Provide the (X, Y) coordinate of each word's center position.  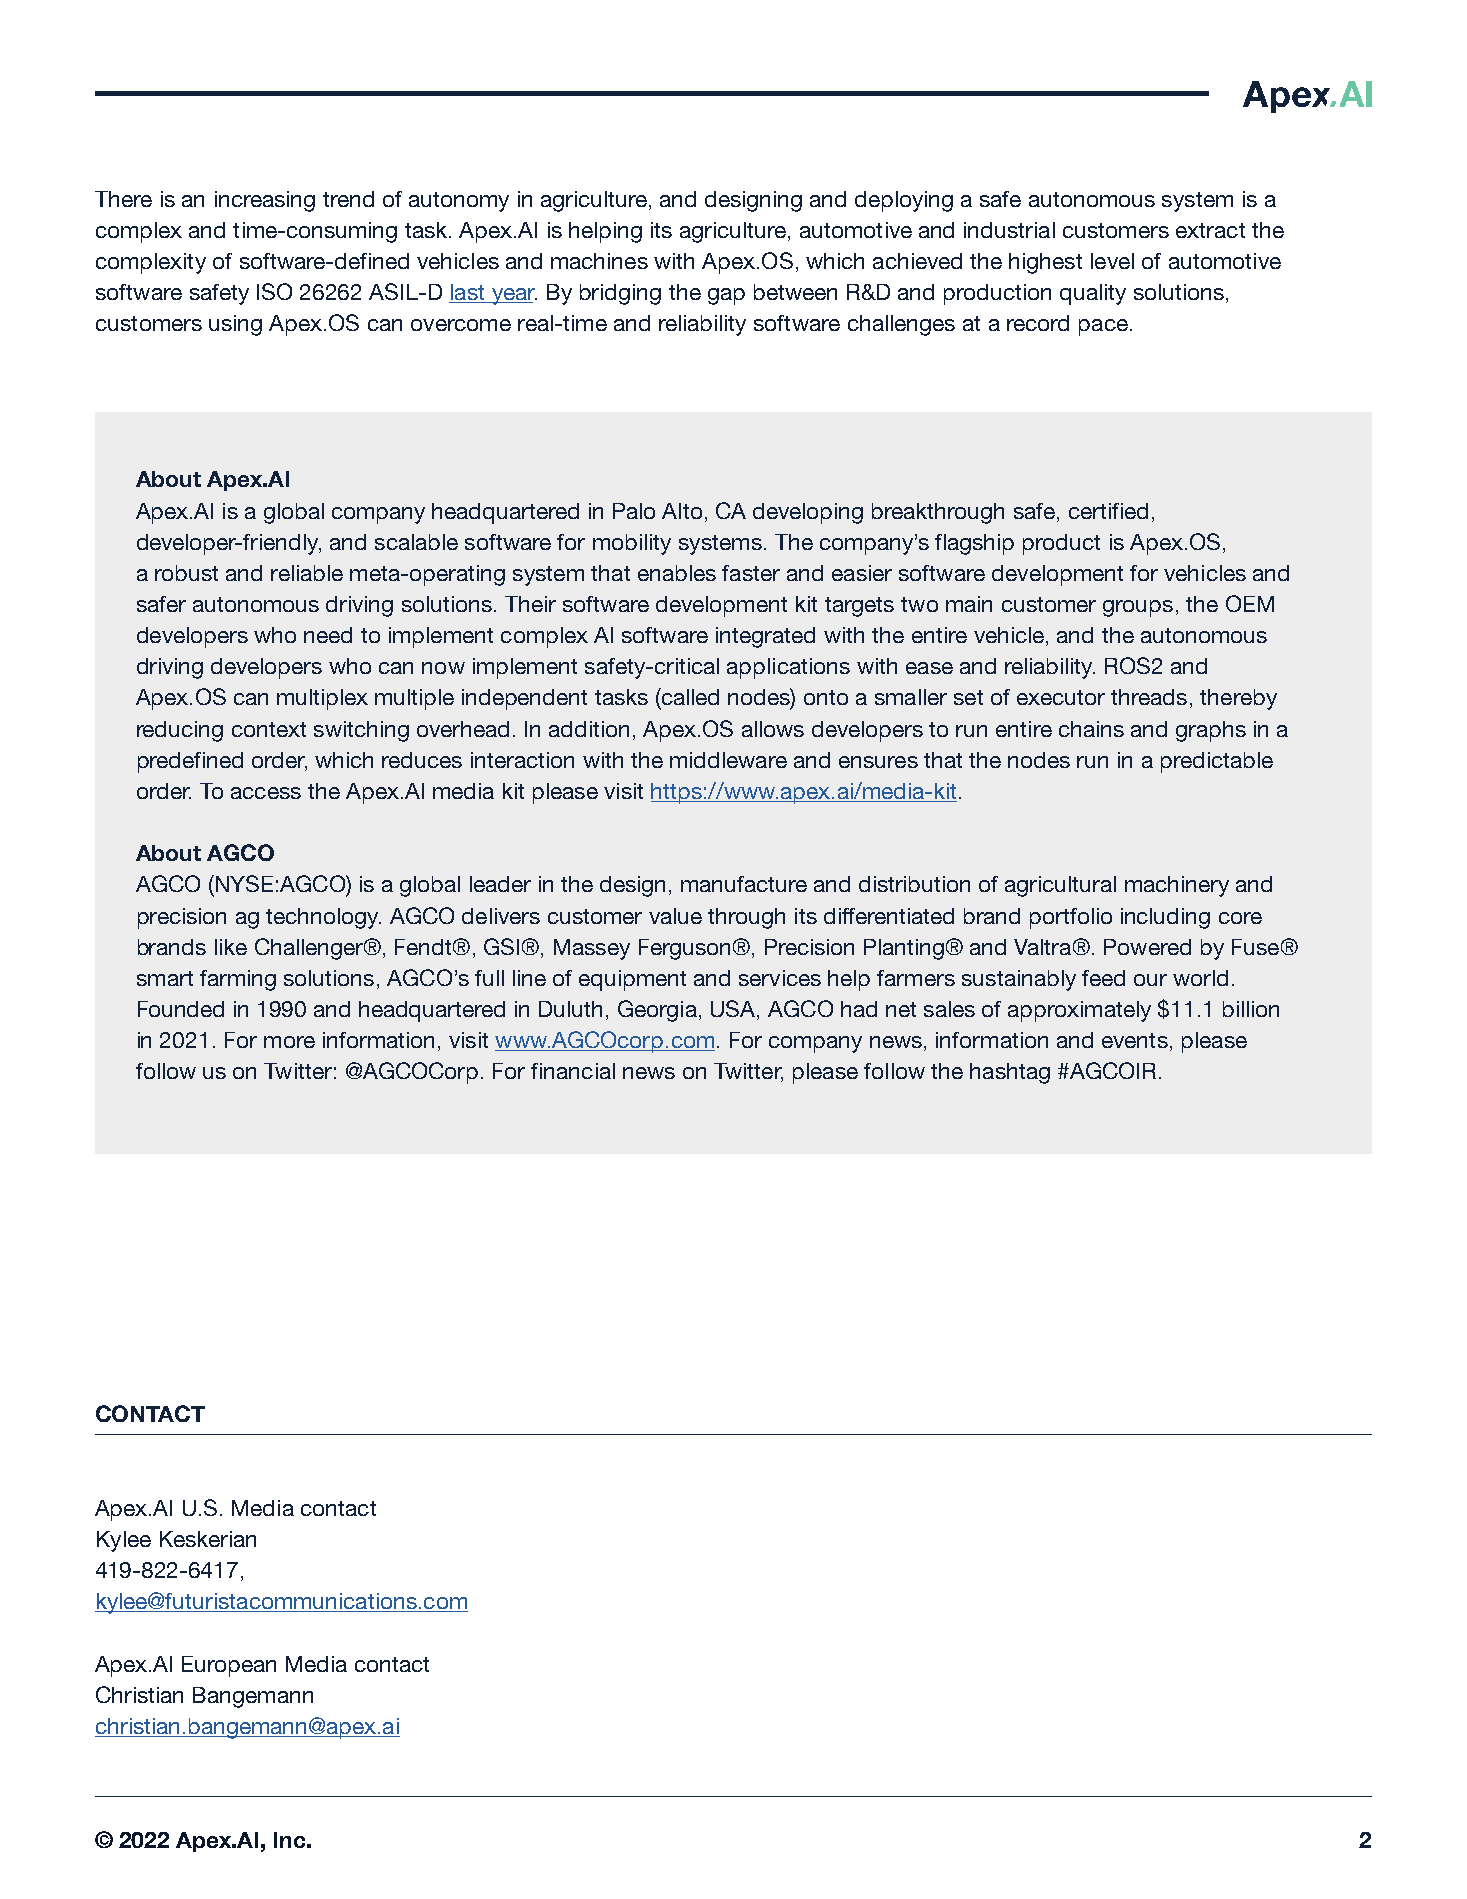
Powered (1147, 947)
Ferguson (684, 949)
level (1112, 261)
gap (726, 296)
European (229, 1666)
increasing (265, 201)
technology (323, 918)
